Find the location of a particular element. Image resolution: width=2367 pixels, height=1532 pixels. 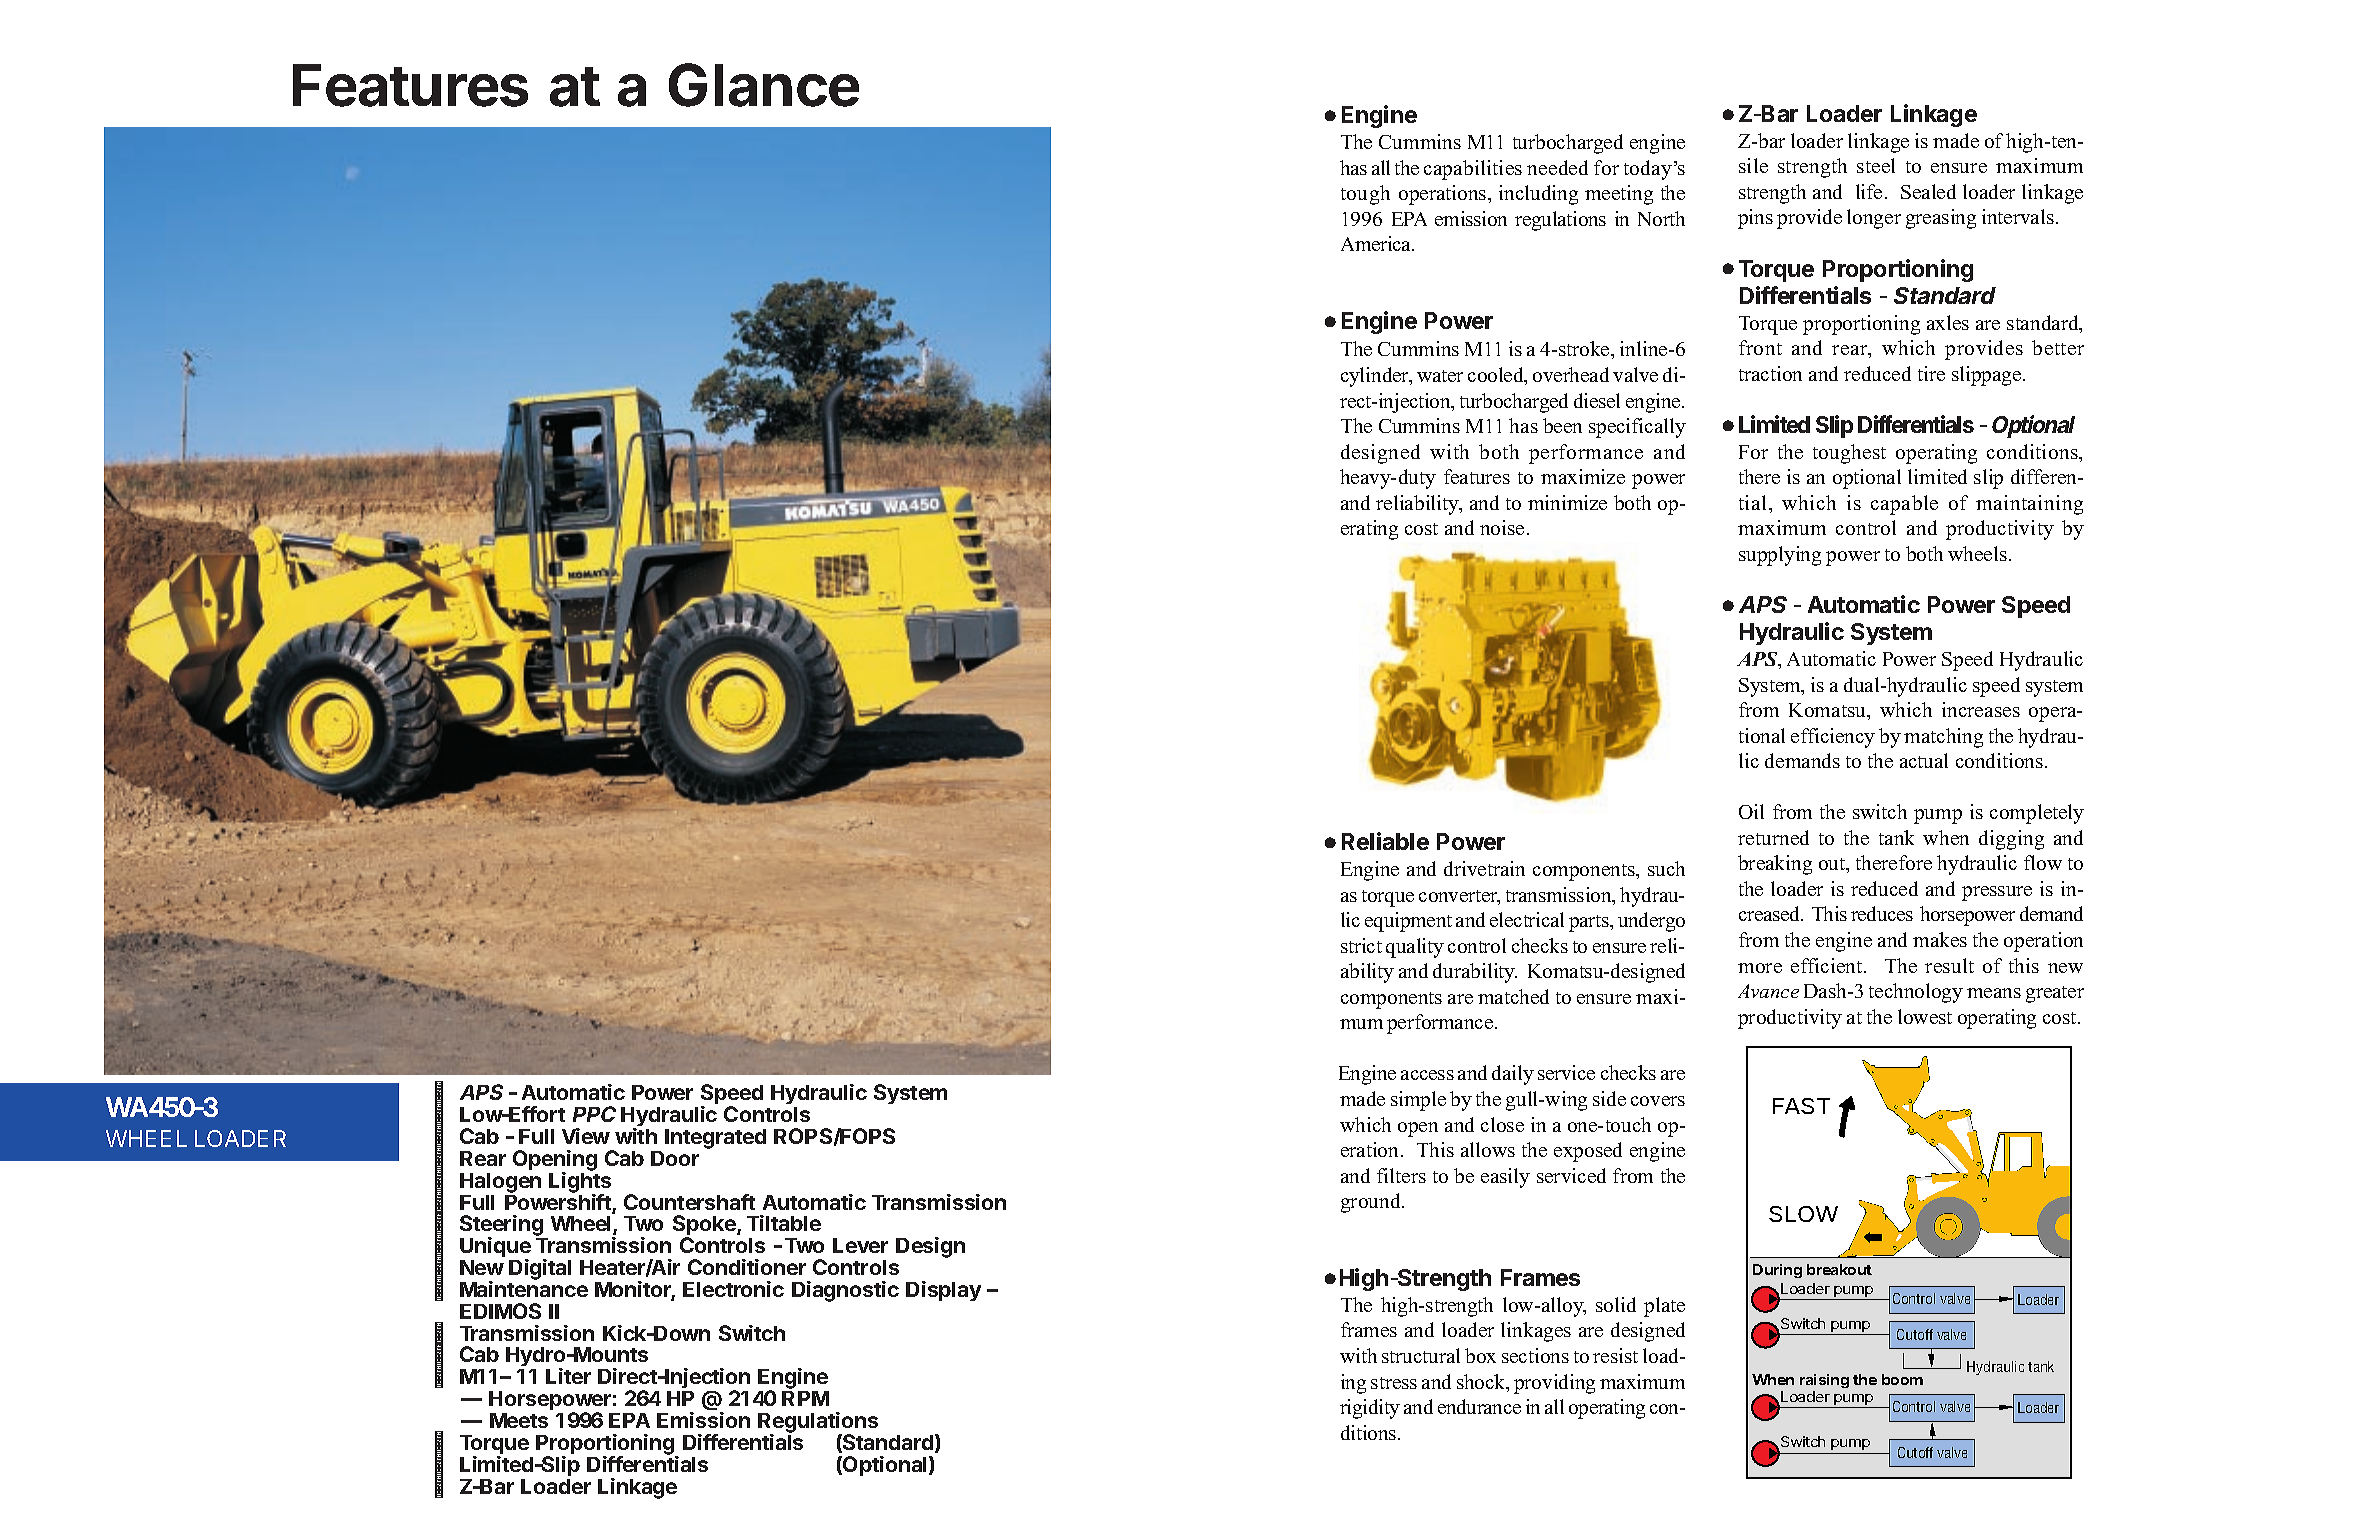

SLOW is located at coordinates (1803, 1214).
